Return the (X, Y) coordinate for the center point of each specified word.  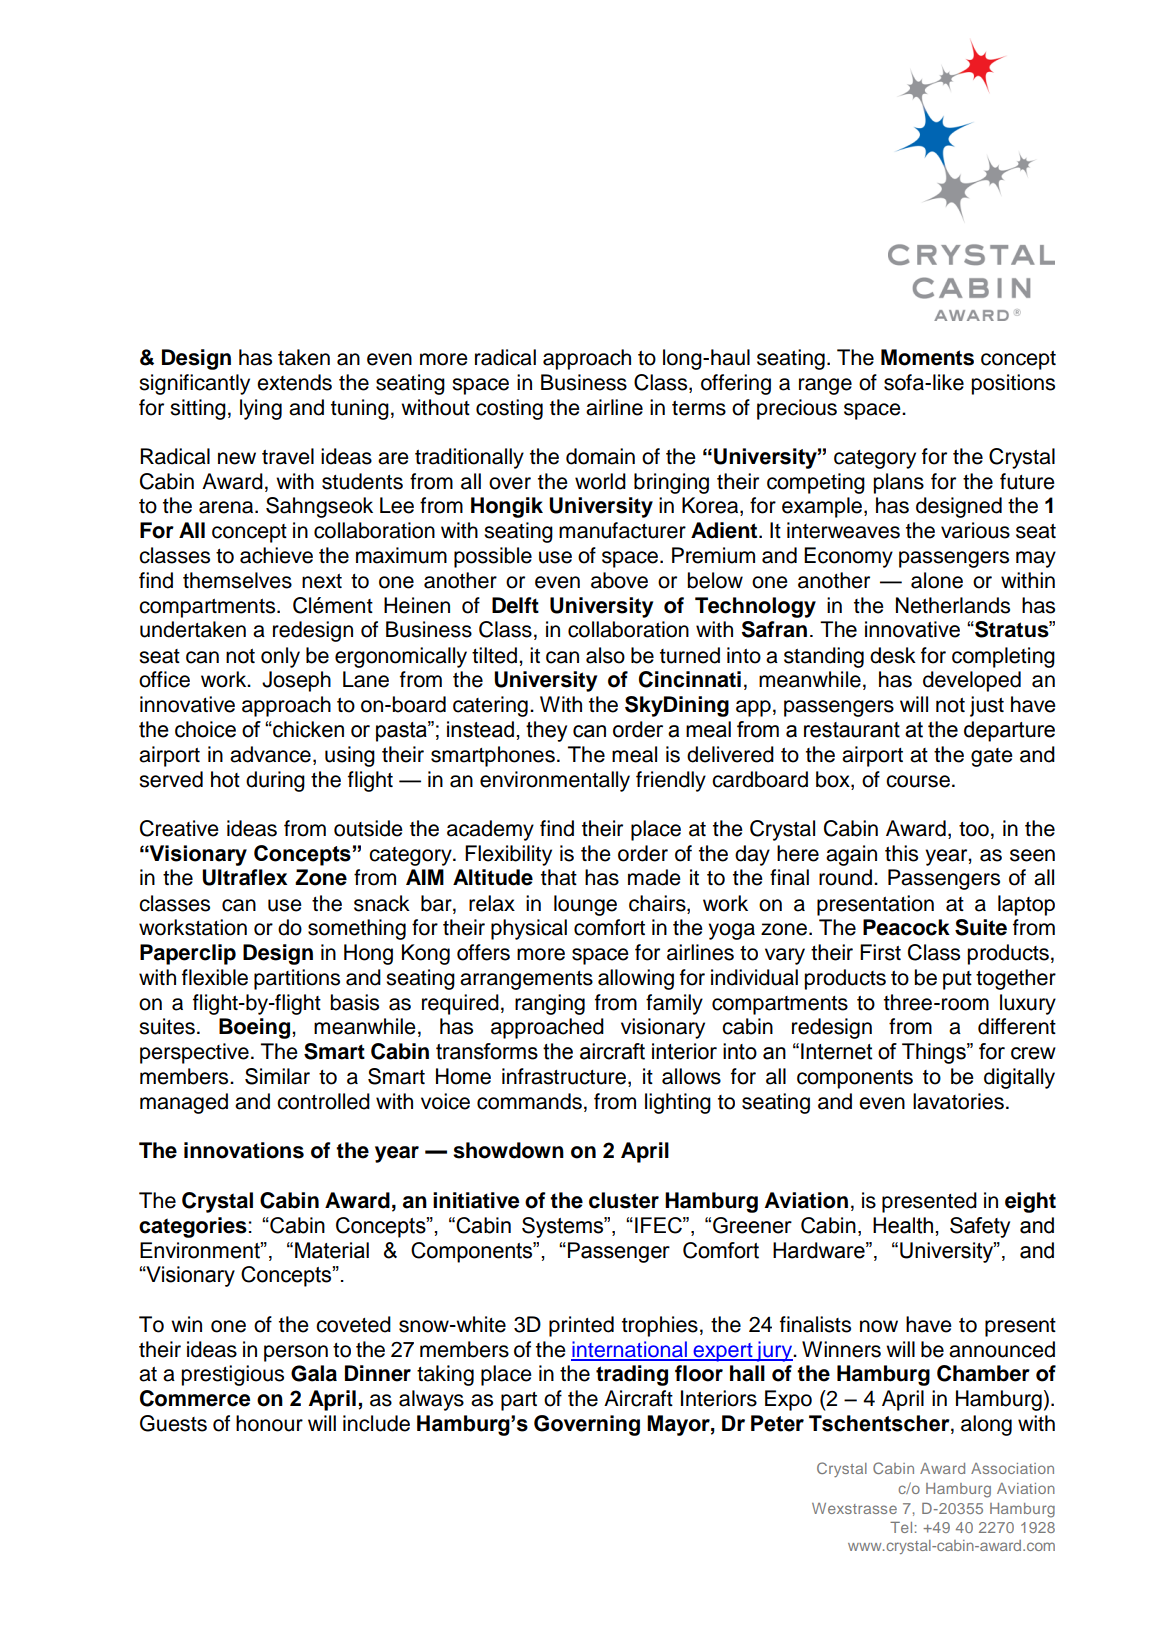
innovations (244, 1150)
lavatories (958, 1101)
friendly (671, 781)
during (275, 781)
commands (529, 1101)
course (918, 781)
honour (269, 1423)
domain (600, 456)
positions (1013, 384)
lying (261, 409)
